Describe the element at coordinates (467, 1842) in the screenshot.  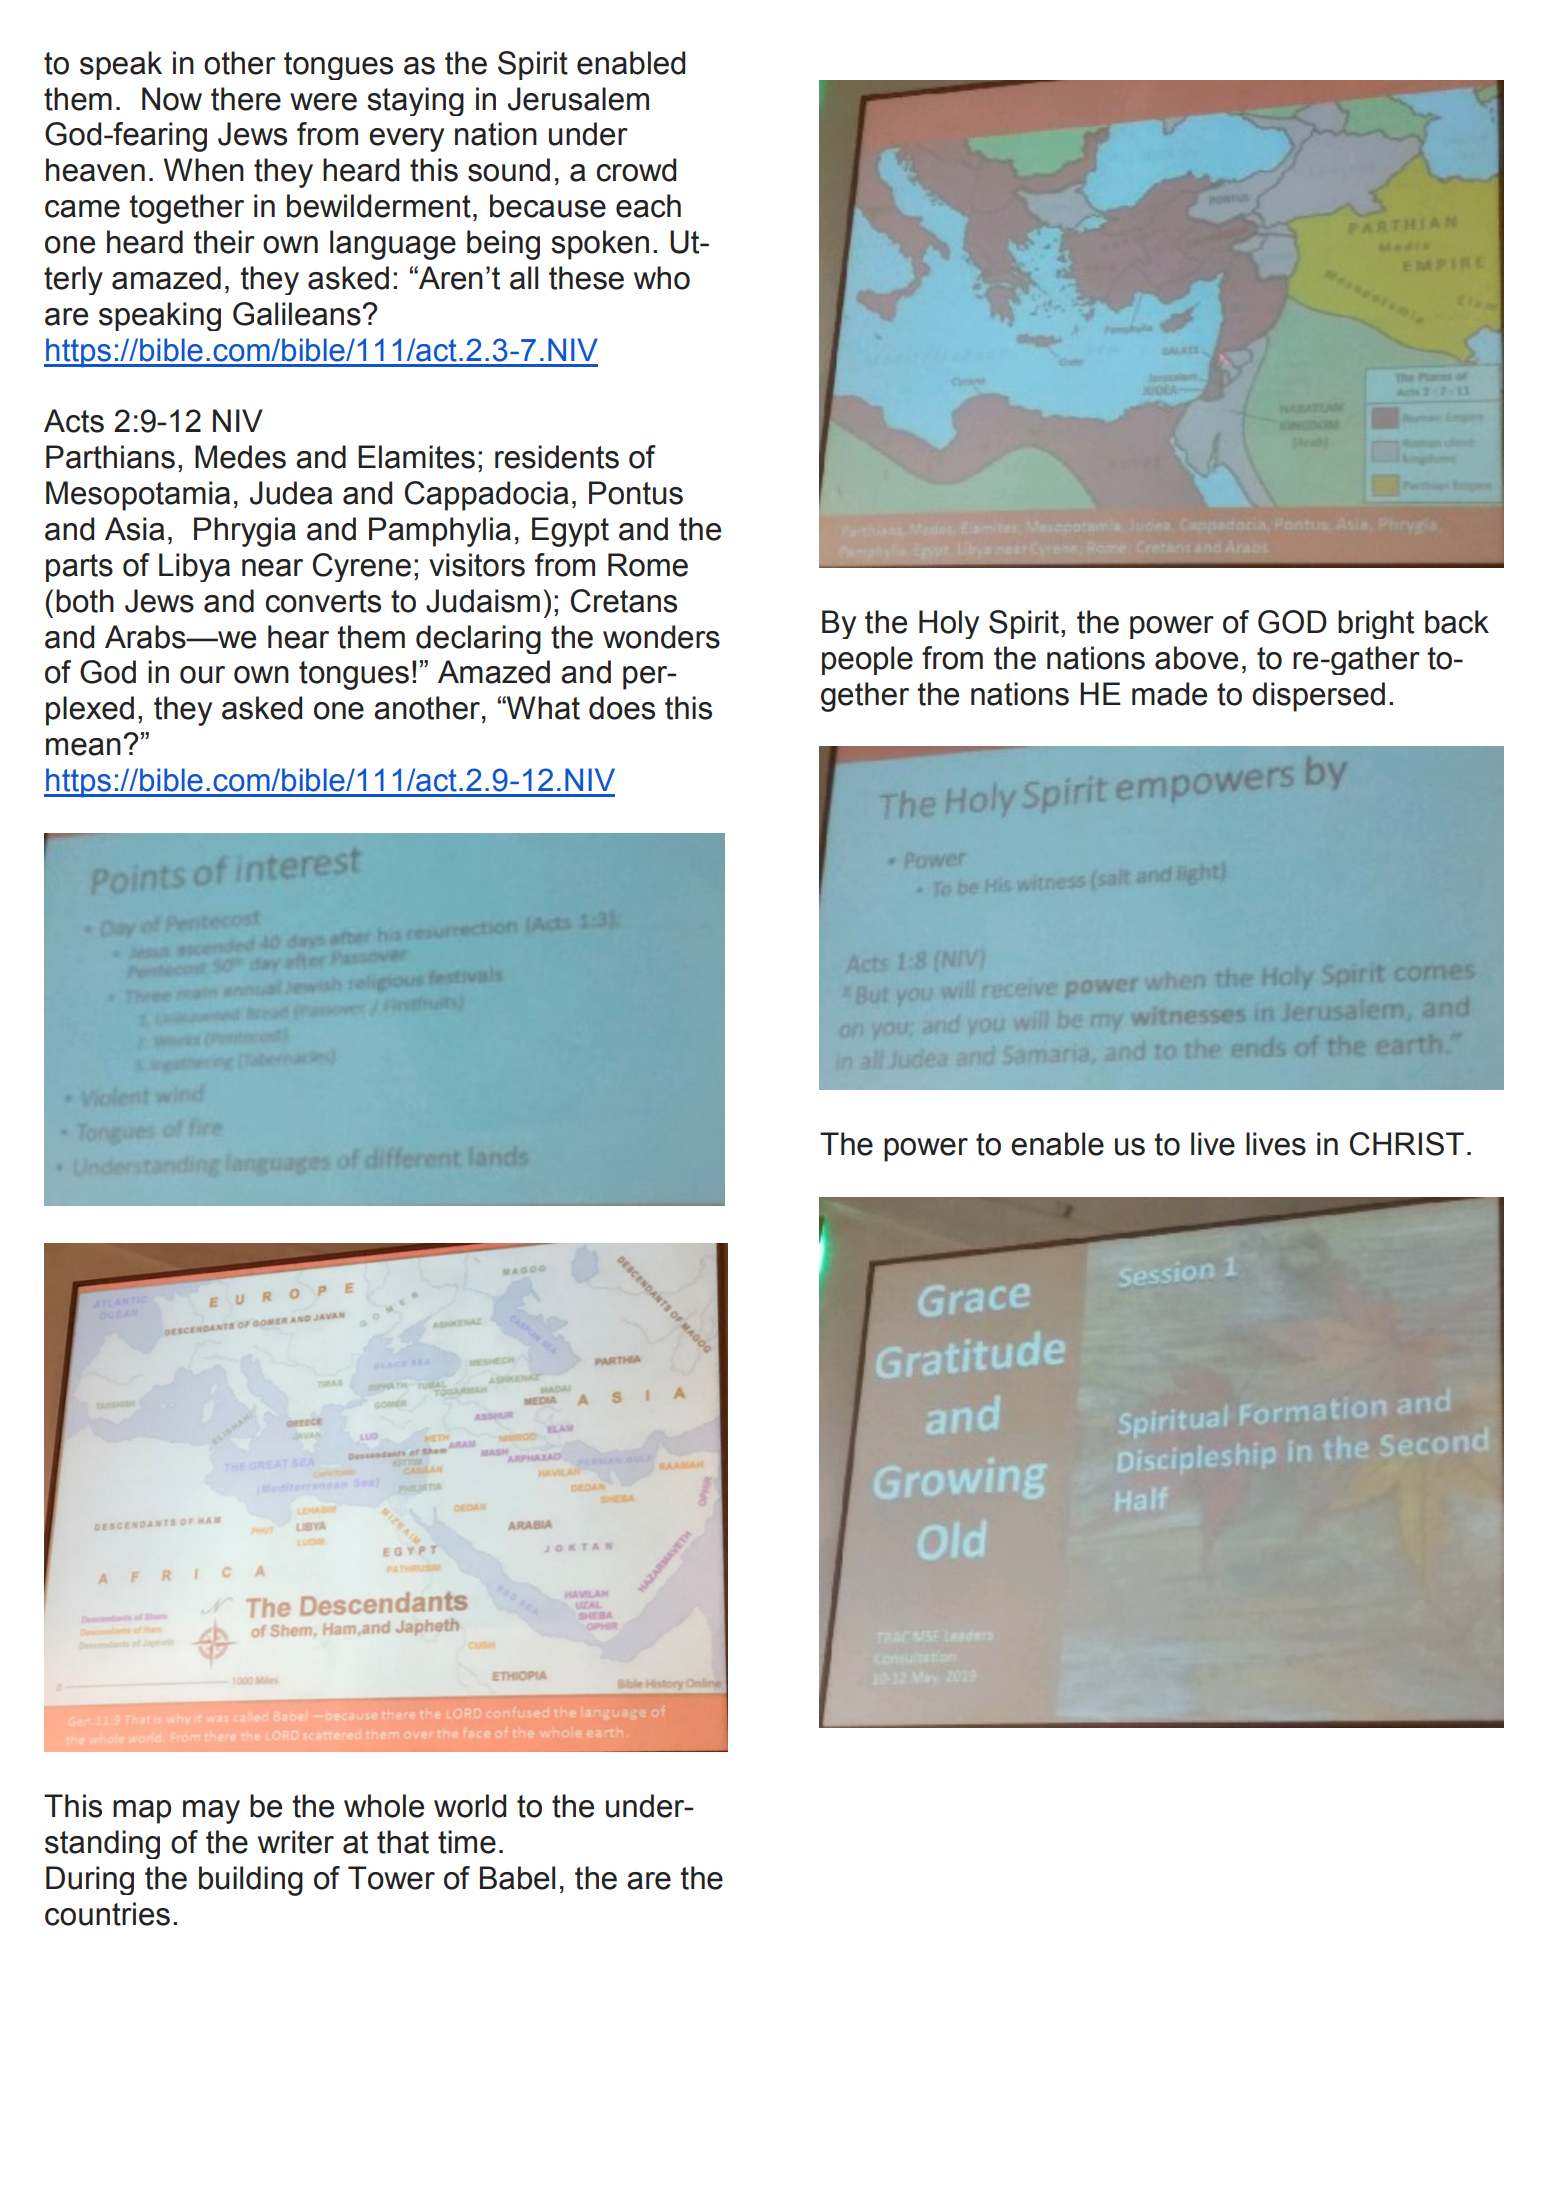
I see `time` at that location.
